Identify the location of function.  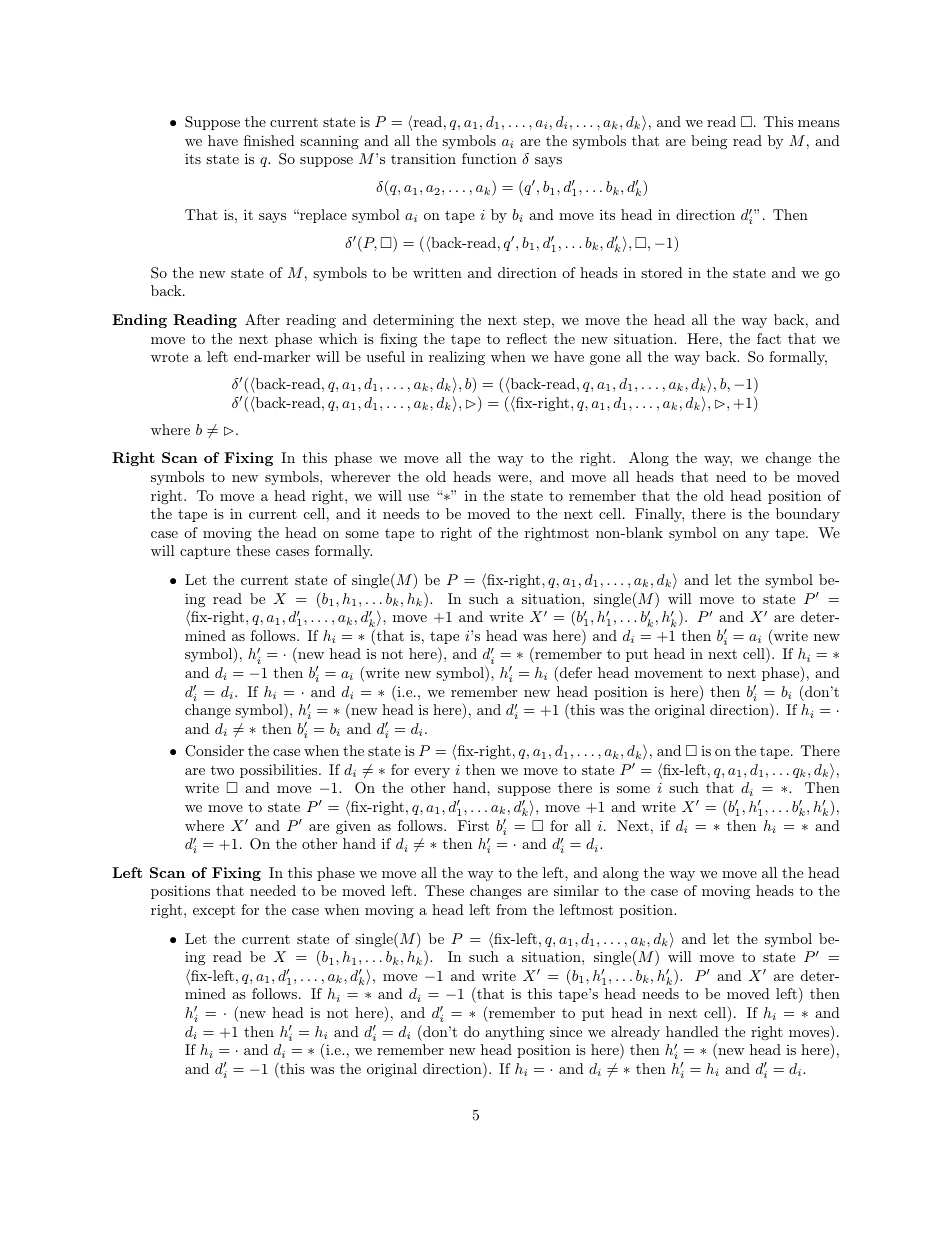
(489, 158).
